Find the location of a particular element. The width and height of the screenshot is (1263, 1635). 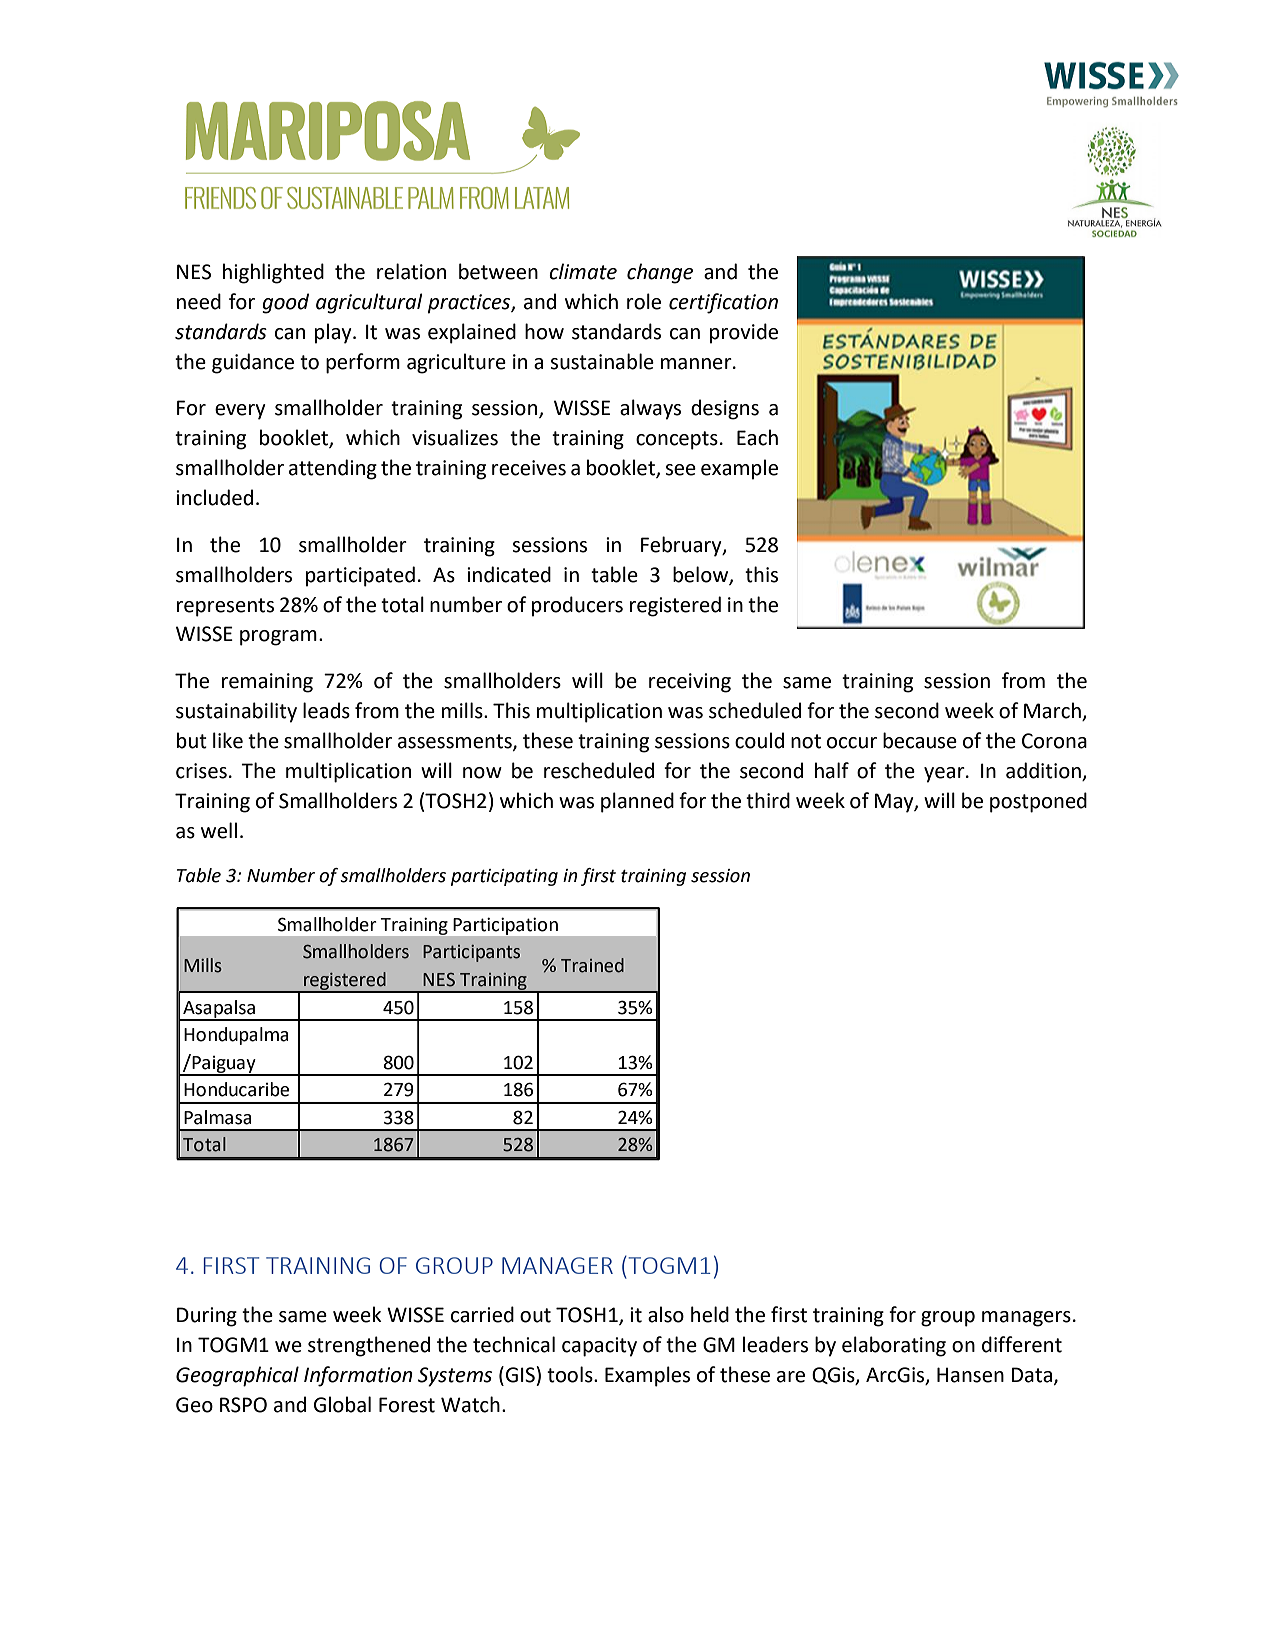

well is located at coordinates (219, 830).
